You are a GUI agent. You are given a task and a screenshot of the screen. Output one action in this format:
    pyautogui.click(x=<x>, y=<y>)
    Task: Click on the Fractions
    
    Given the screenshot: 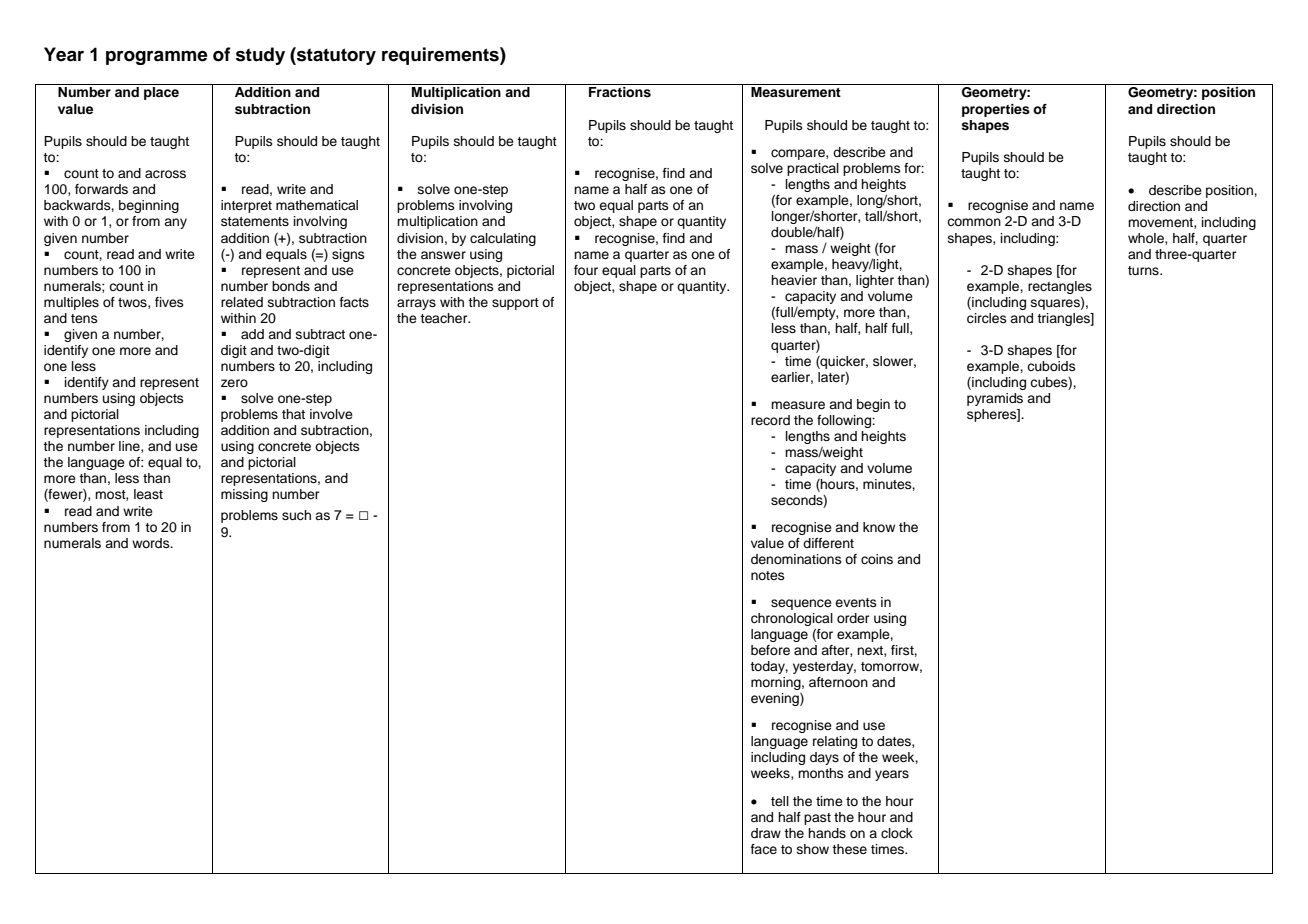 What is the action you would take?
    pyautogui.click(x=620, y=92)
